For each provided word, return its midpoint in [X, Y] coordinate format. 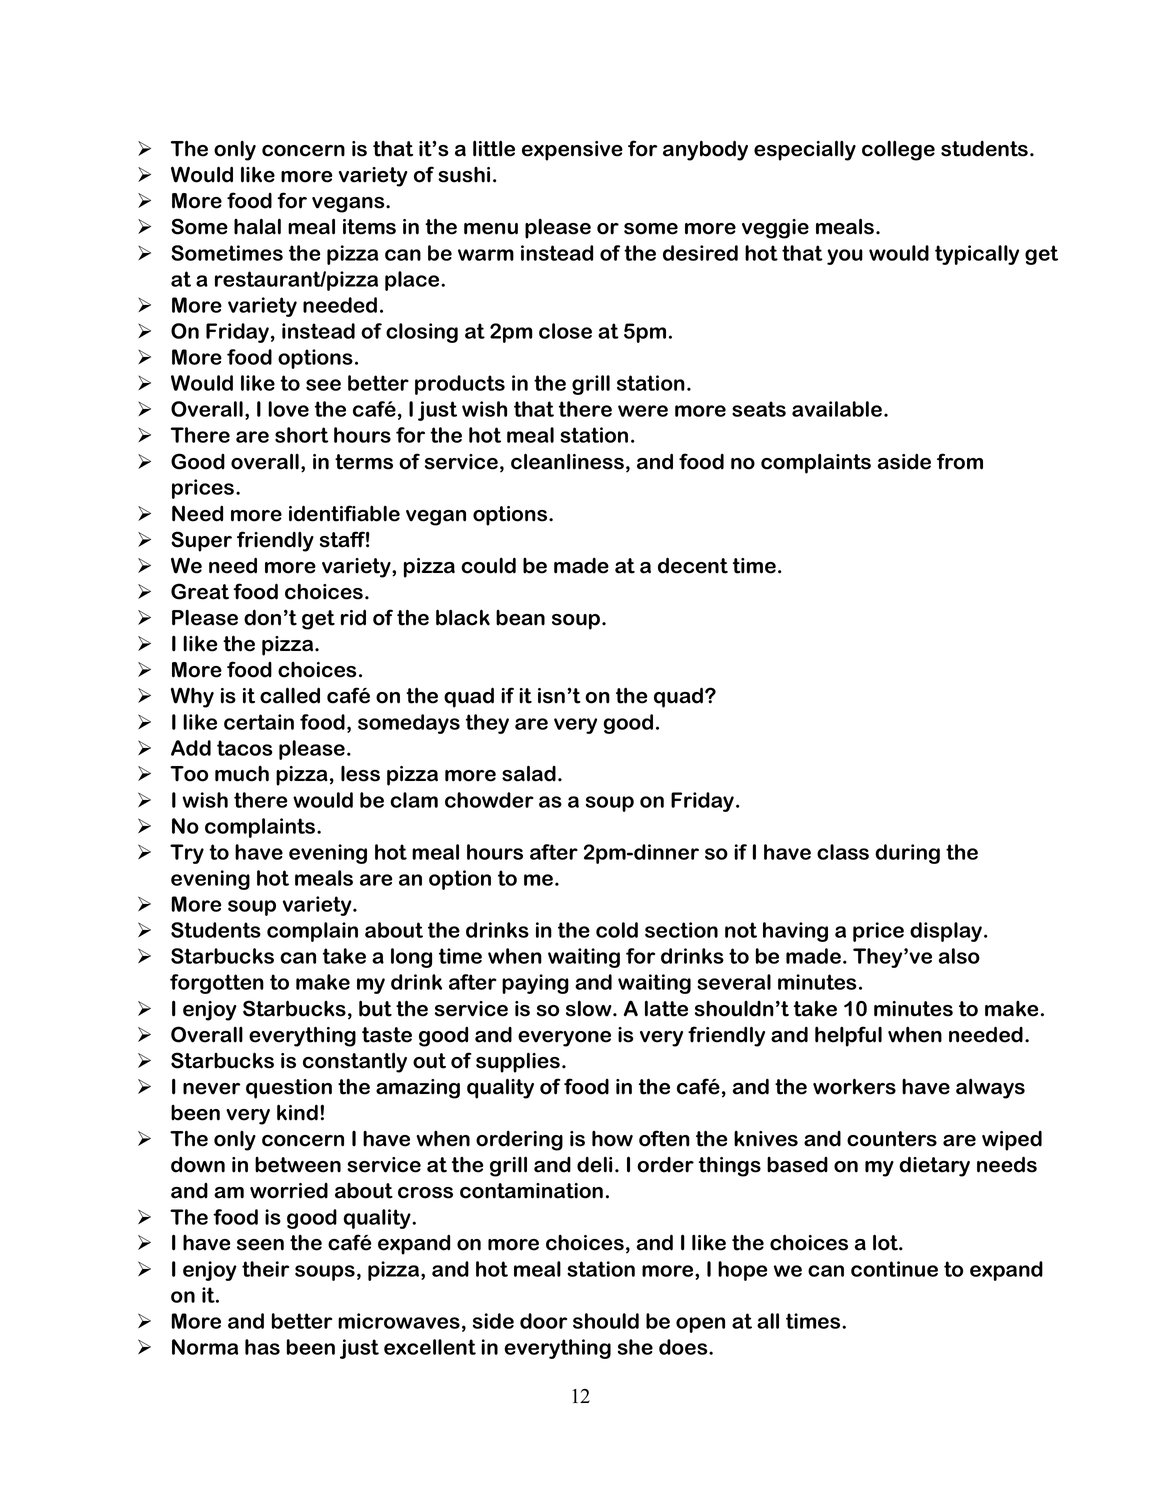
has [262, 1347]
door [543, 1321]
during [907, 854]
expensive [572, 151]
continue [894, 1269]
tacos [245, 748]
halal [257, 226]
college [898, 150]
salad [529, 773]
